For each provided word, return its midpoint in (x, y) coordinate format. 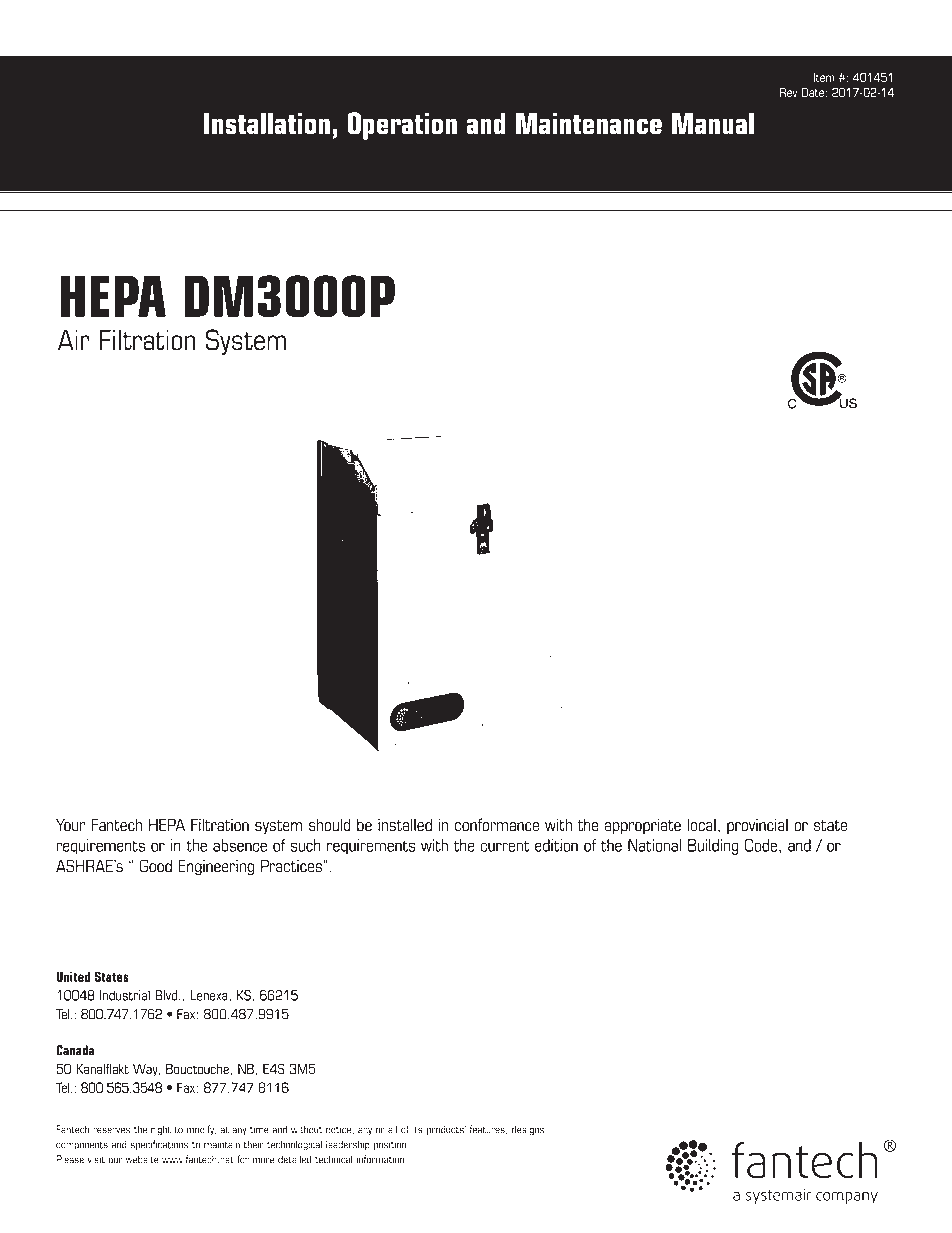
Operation (402, 126)
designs (529, 1130)
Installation (267, 123)
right (161, 1130)
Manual (713, 123)
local (701, 824)
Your (71, 824)
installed (405, 824)
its (417, 1129)
